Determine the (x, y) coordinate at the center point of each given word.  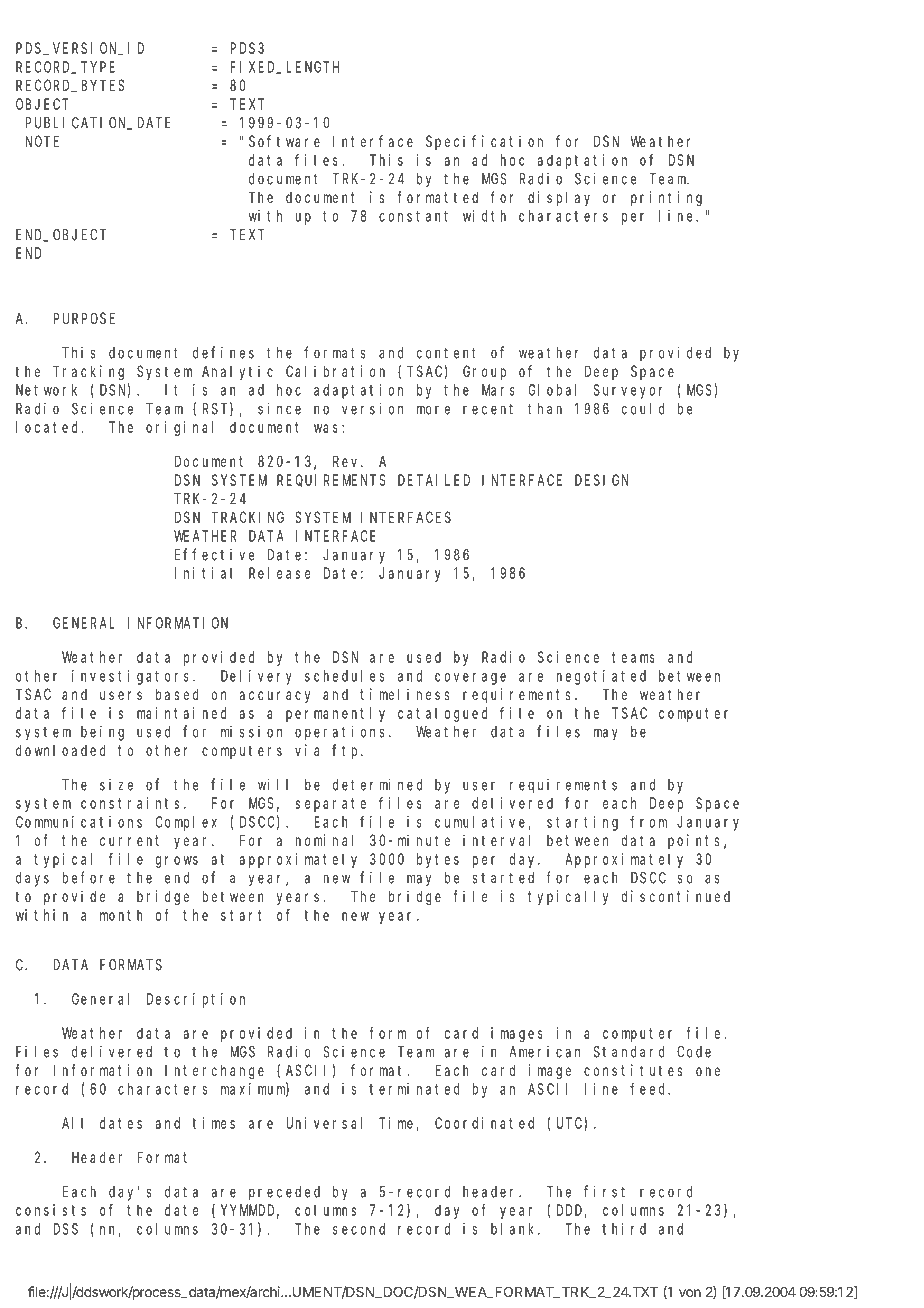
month (121, 915)
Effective (214, 554)
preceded (284, 1193)
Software (284, 141)
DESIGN (602, 480)
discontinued (676, 896)
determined (377, 784)
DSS (65, 1229)
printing (666, 199)
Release (279, 573)
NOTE (42, 141)
